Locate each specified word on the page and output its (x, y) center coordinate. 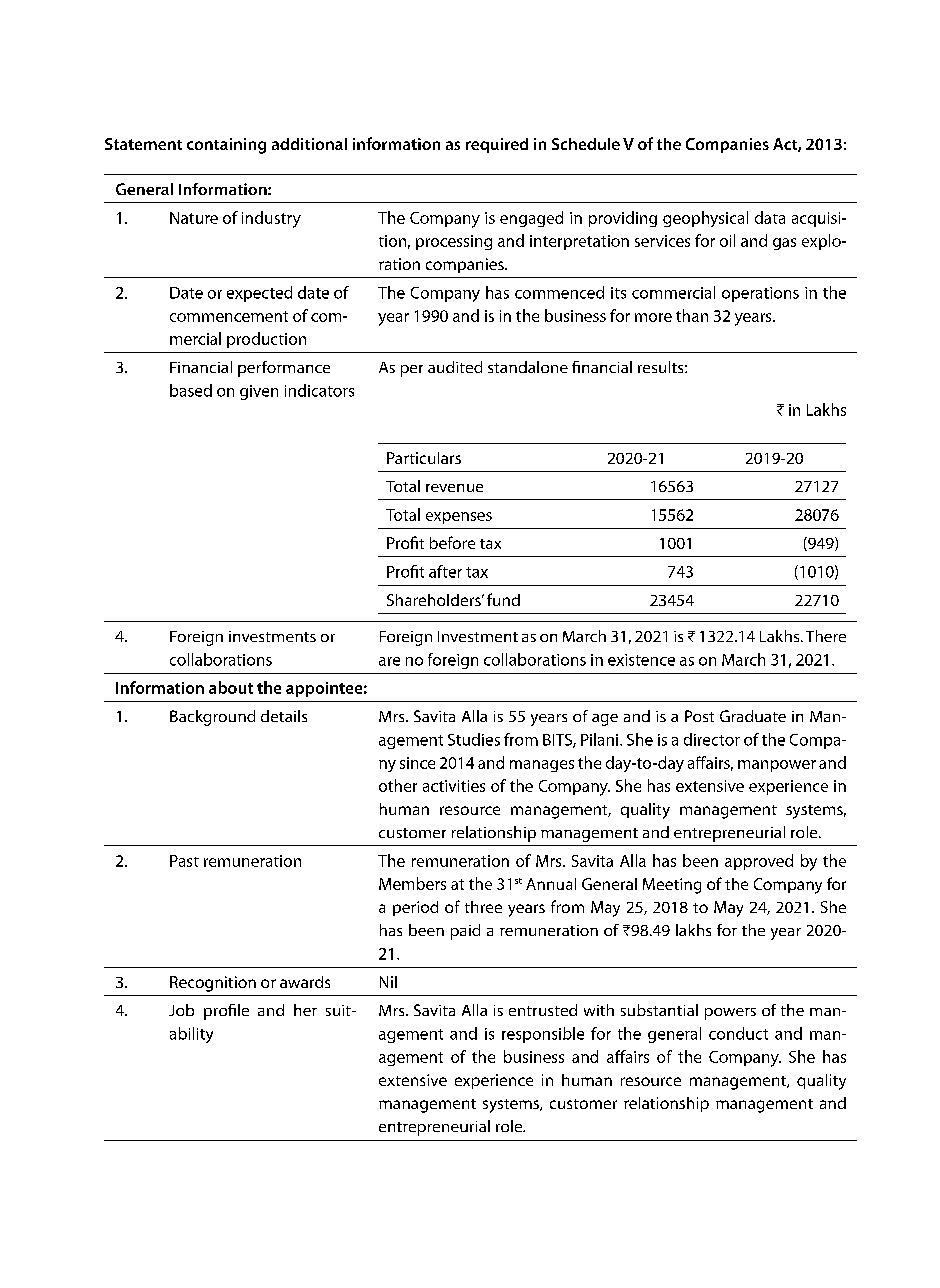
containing (226, 146)
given (259, 392)
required (497, 145)
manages (542, 766)
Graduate (753, 716)
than (692, 315)
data (770, 217)
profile (226, 1012)
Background (212, 718)
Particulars (424, 458)
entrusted (543, 1010)
